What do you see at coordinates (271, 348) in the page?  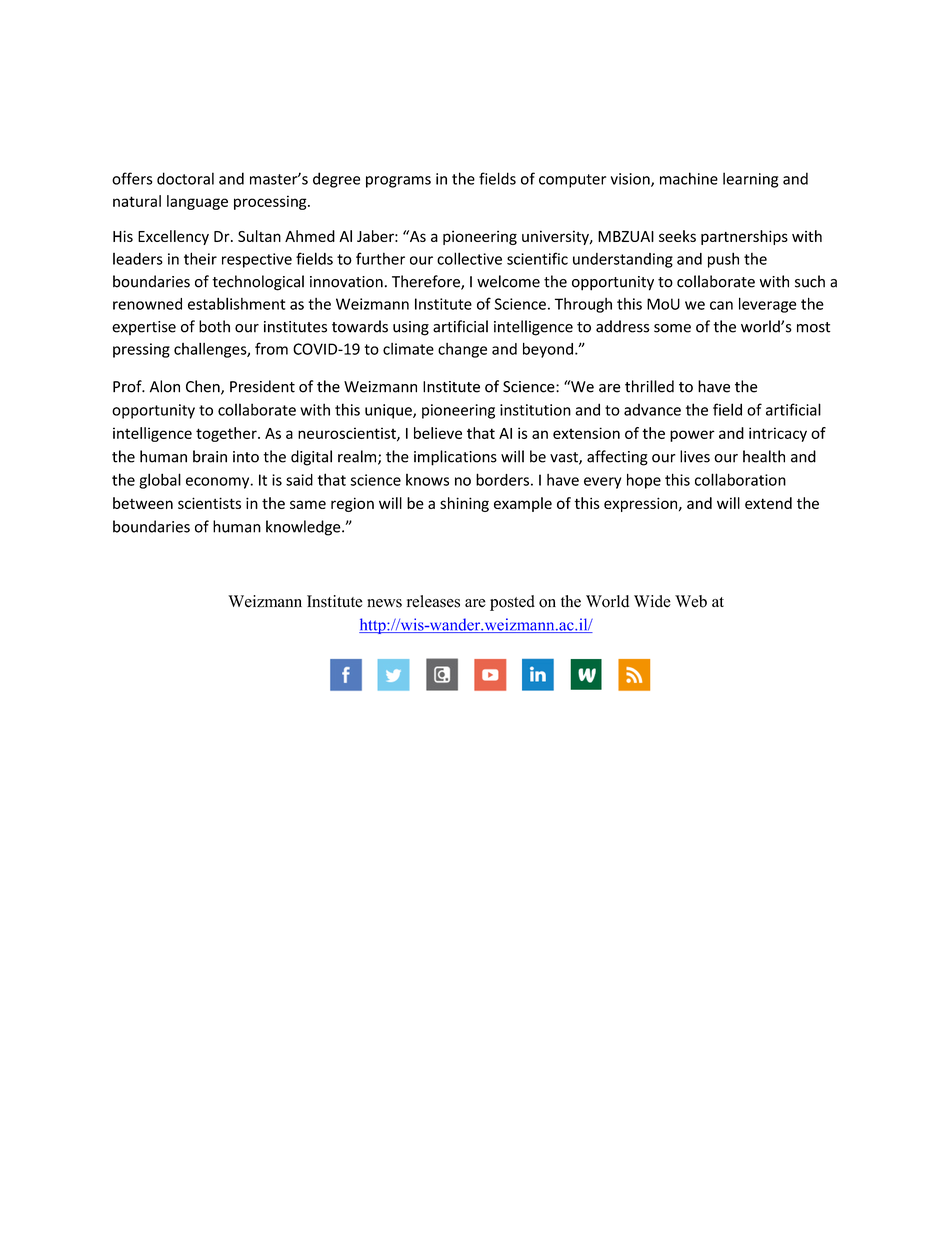 I see `from` at bounding box center [271, 348].
